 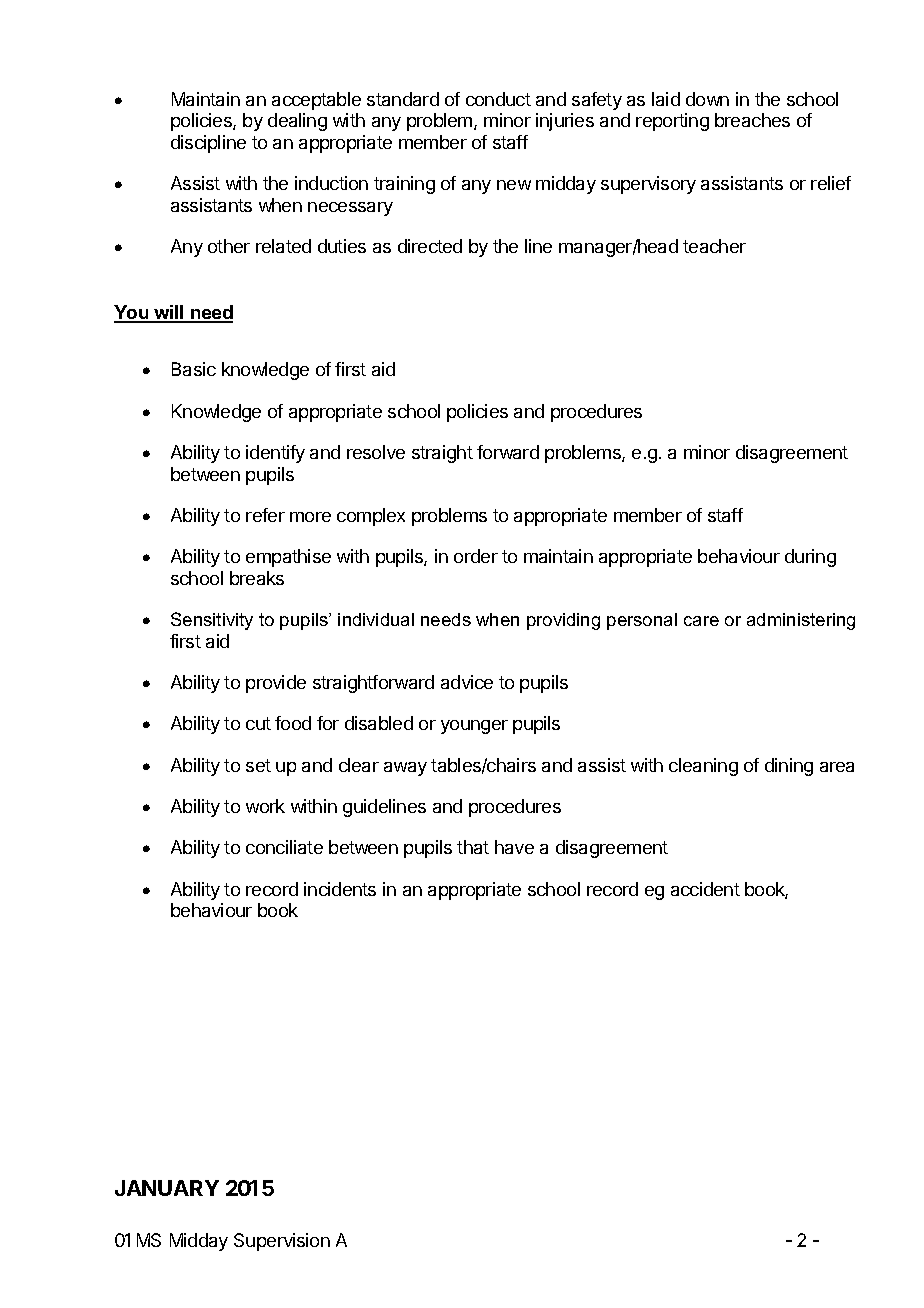 I want to click on refer, so click(x=265, y=515).
